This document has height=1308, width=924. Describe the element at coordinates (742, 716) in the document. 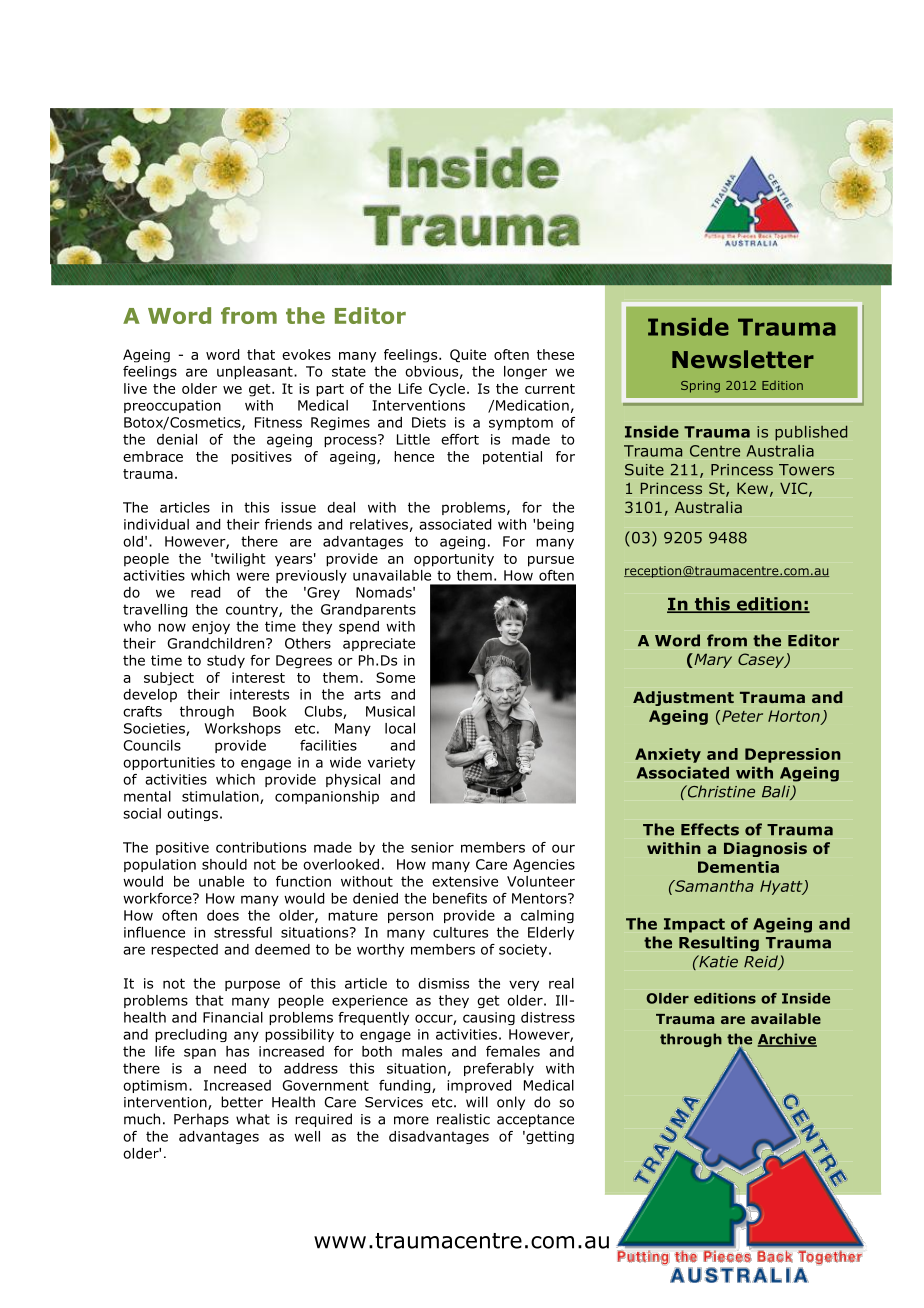

I see `Peter` at that location.
